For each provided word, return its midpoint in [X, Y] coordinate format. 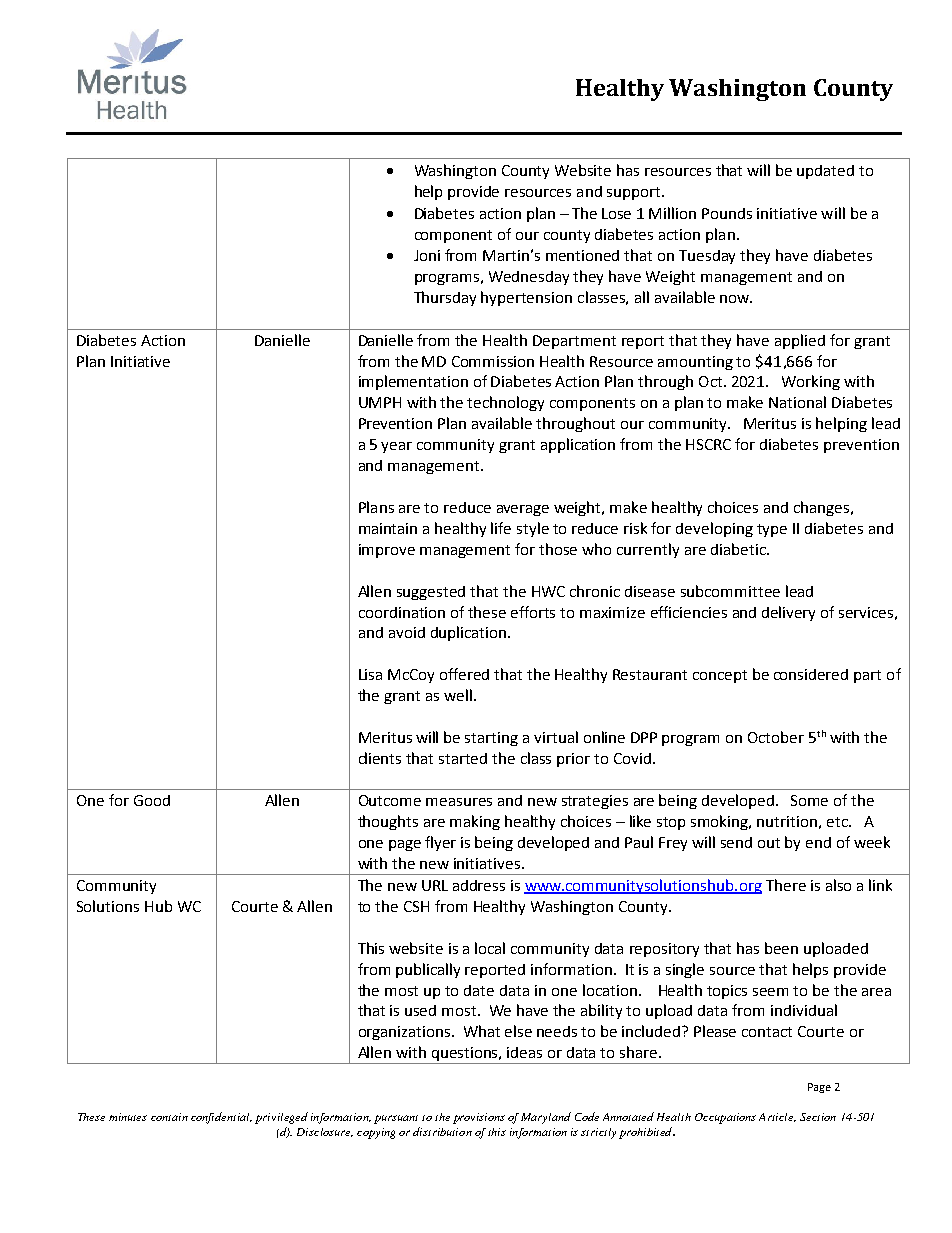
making [475, 822]
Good [152, 800]
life [501, 528]
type [772, 530]
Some [809, 800]
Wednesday [529, 278]
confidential [221, 1118]
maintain [388, 528]
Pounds [727, 213]
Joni [427, 255]
